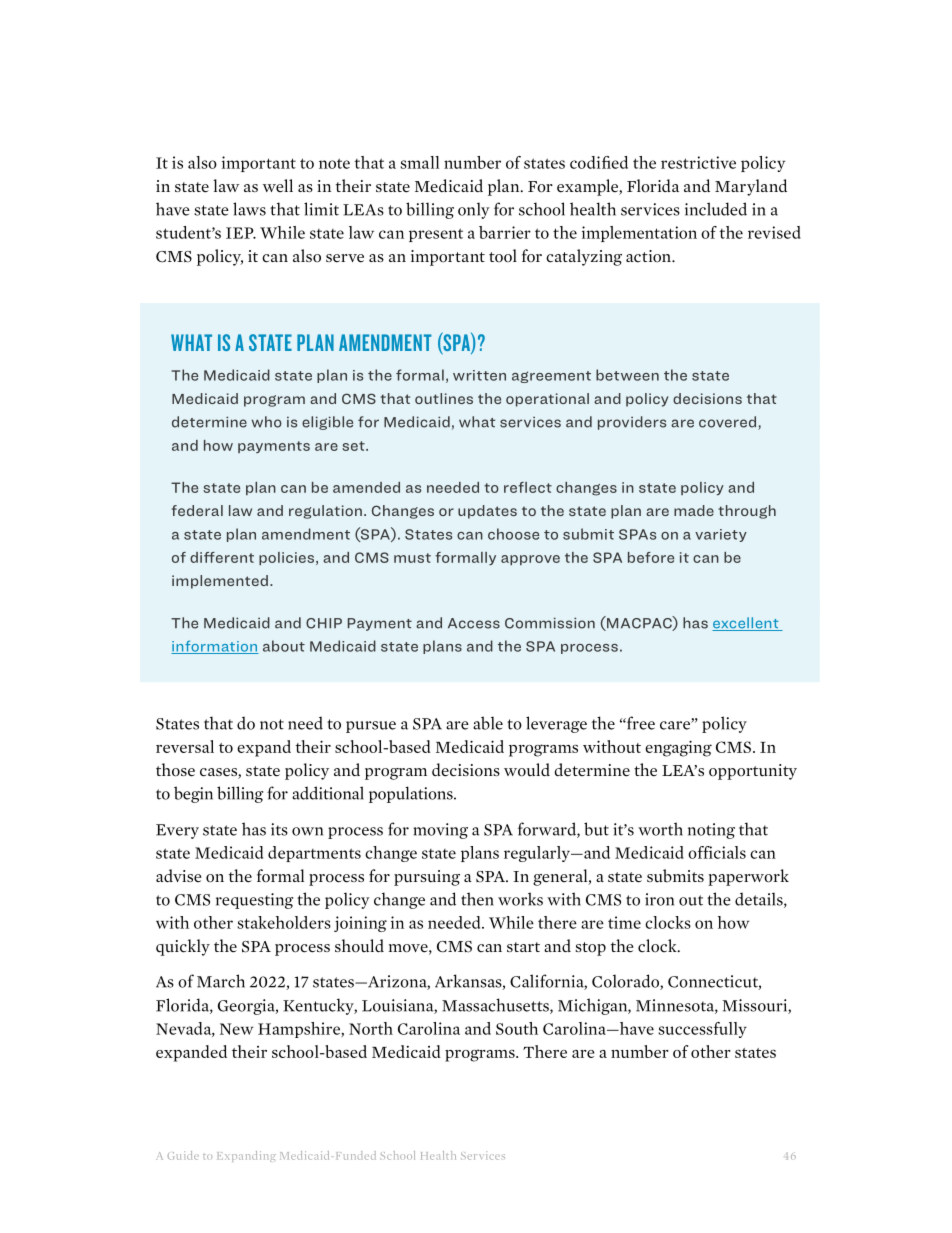 The image size is (952, 1233). What do you see at coordinates (474, 623) in the document?
I see `Access` at bounding box center [474, 623].
